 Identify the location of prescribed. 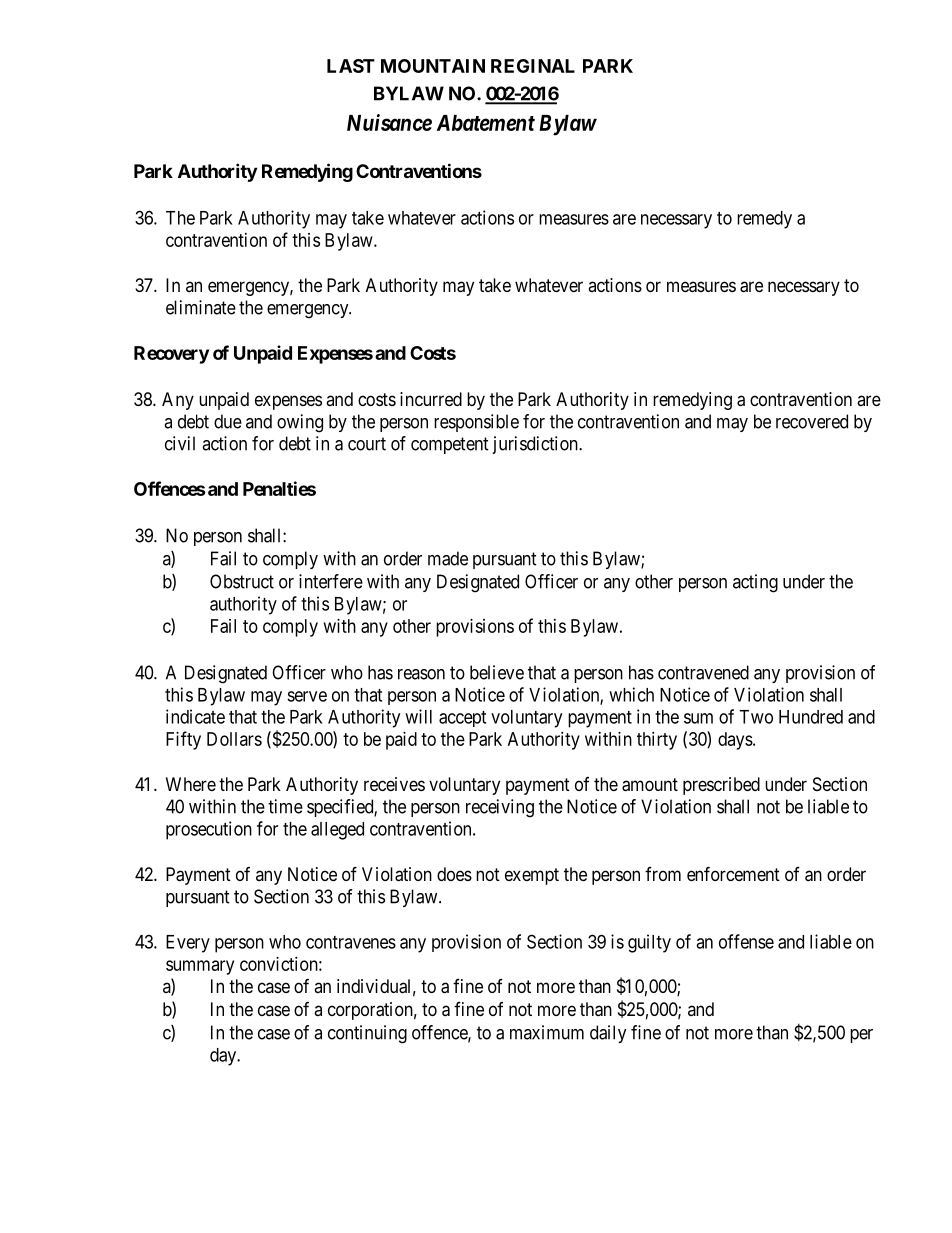
(721, 786).
